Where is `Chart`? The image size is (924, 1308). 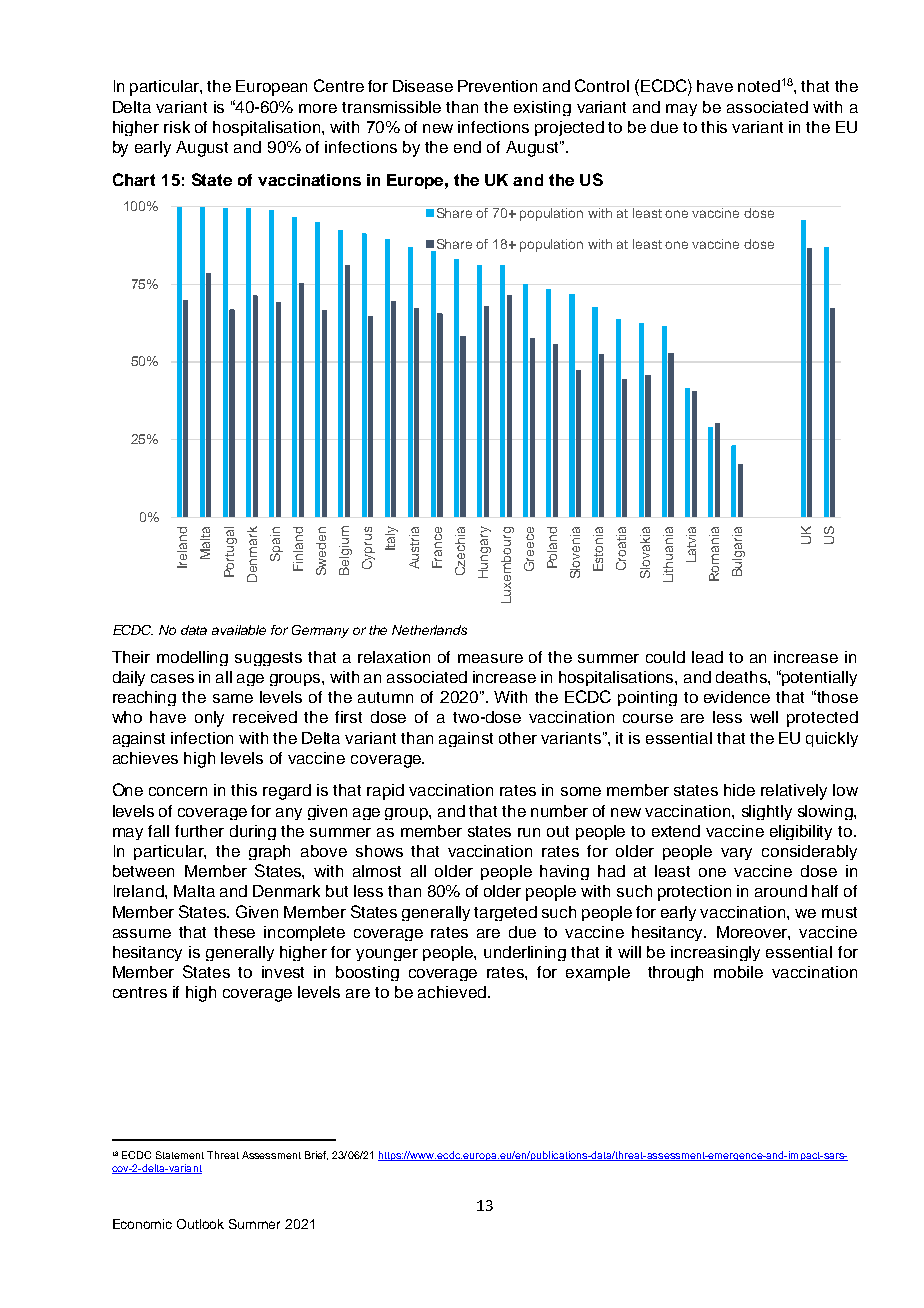
Chart is located at coordinates (134, 179).
